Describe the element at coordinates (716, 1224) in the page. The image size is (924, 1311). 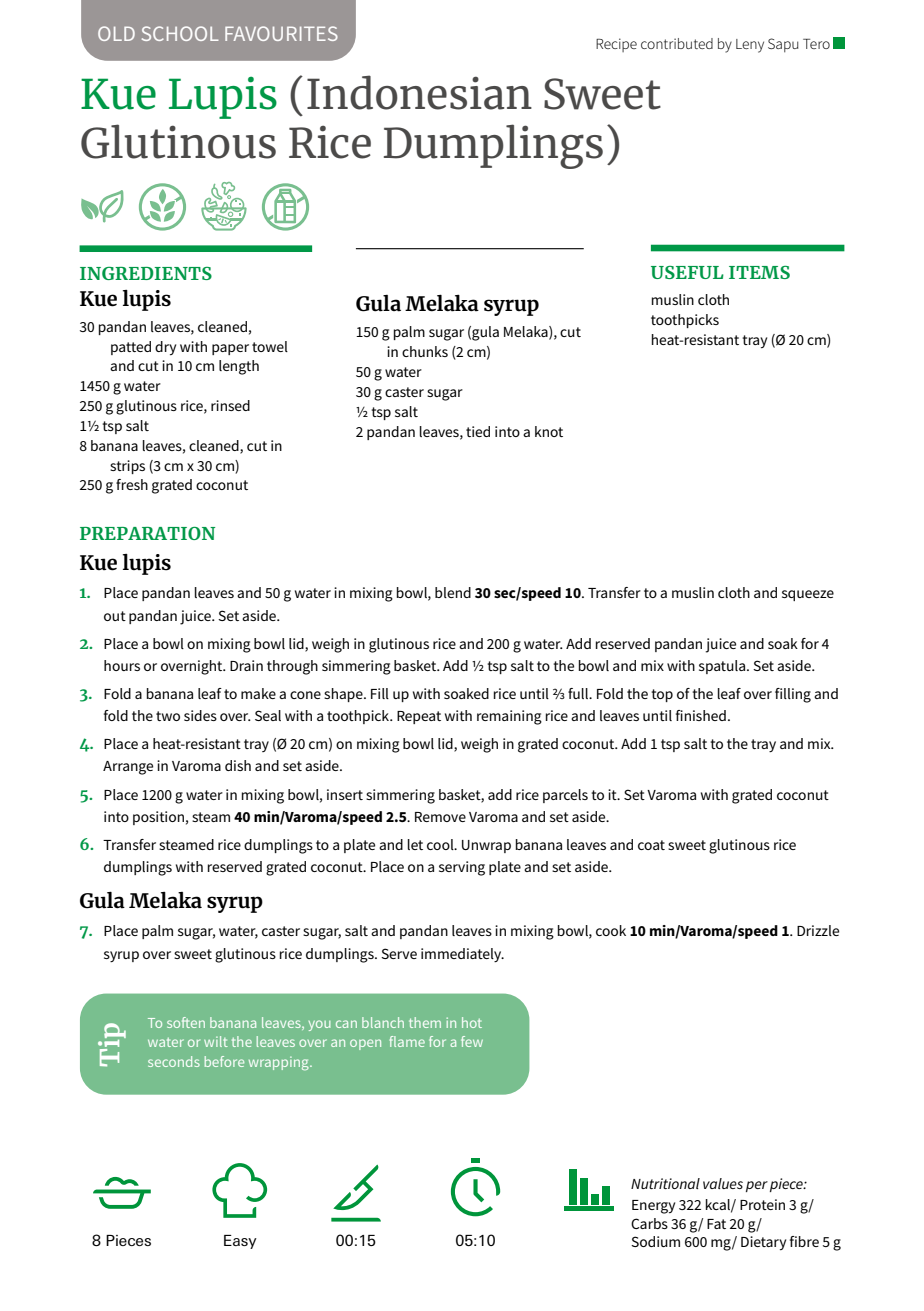
I see `Fat` at that location.
